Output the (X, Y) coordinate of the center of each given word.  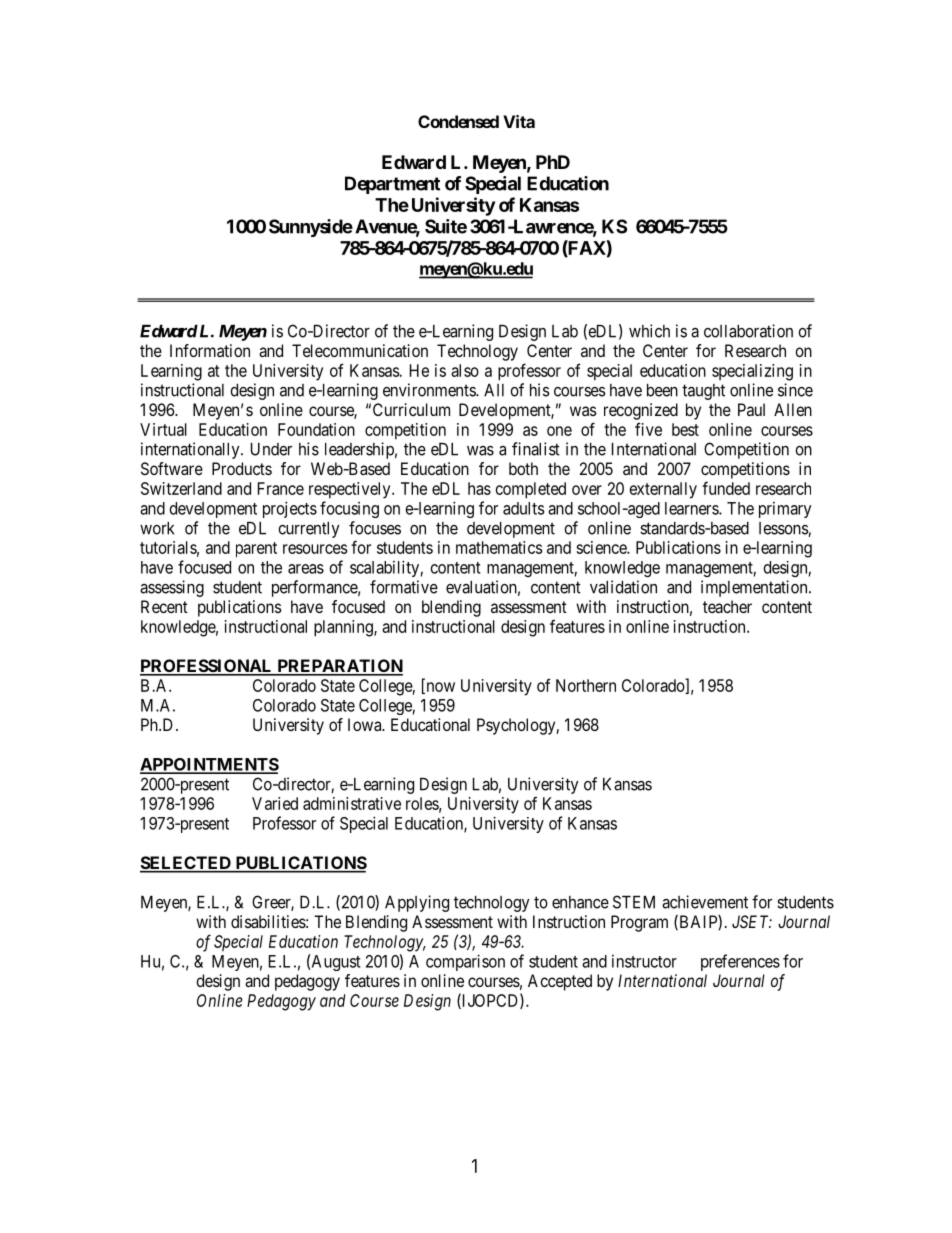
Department (392, 185)
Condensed (458, 121)
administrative (352, 803)
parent (256, 550)
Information (210, 350)
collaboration (748, 331)
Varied (275, 803)
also (465, 370)
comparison (465, 962)
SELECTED (186, 864)
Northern (586, 685)
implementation (755, 588)
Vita (519, 121)
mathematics (499, 547)
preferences (740, 962)
